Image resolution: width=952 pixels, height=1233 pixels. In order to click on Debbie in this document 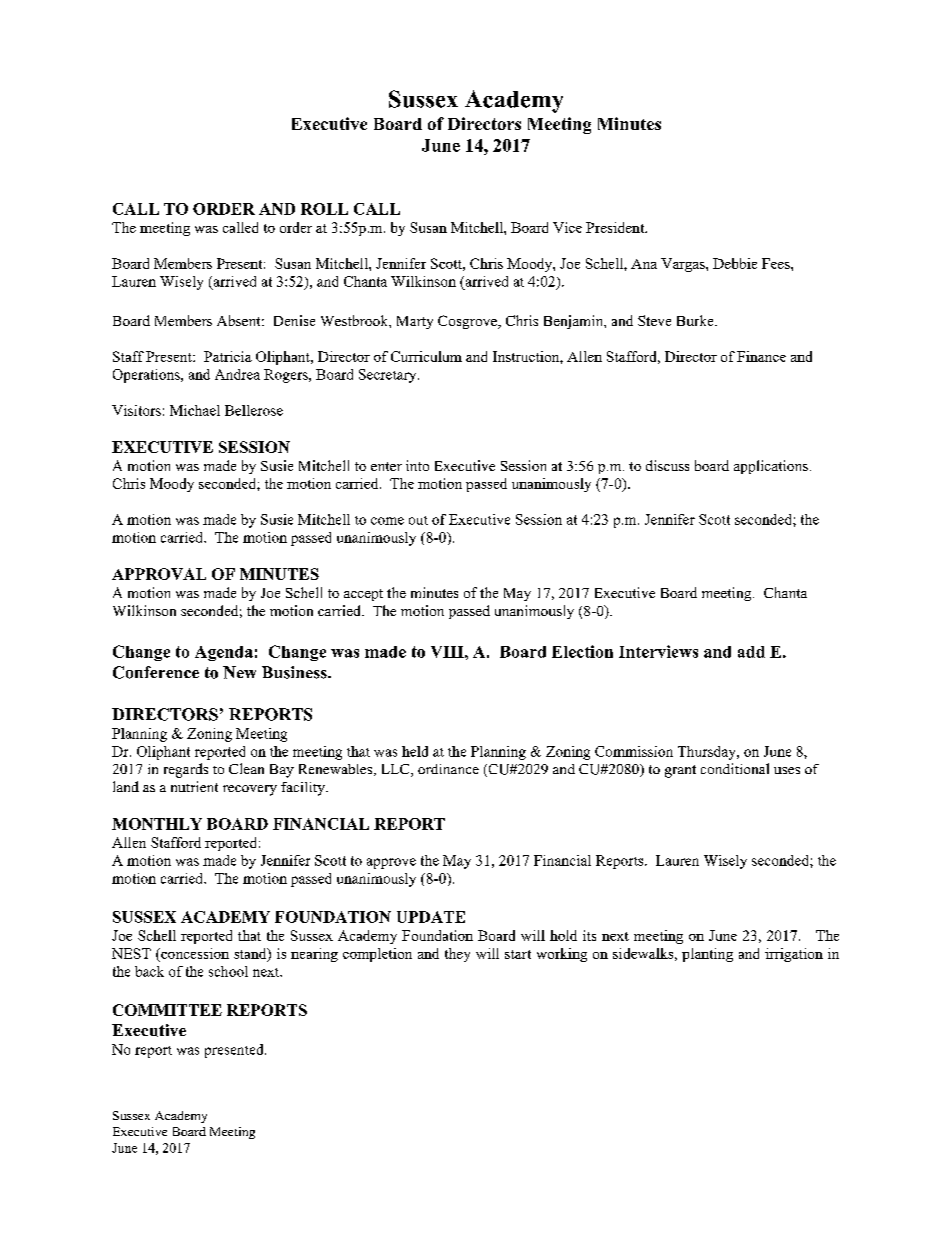, I will do `click(735, 263)`.
